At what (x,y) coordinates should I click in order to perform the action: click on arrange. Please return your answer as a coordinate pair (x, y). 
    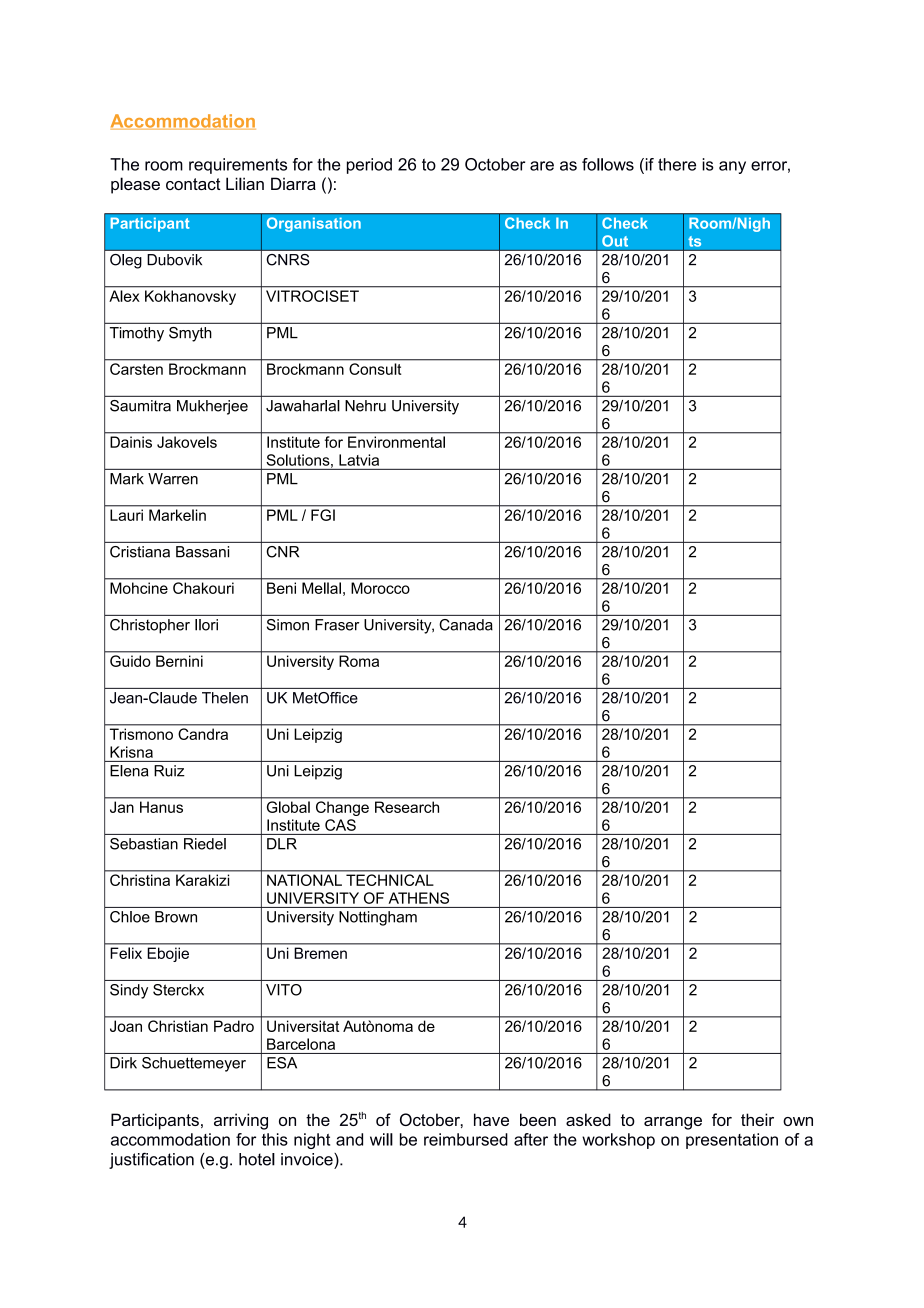
    Looking at the image, I should click on (673, 1123).
